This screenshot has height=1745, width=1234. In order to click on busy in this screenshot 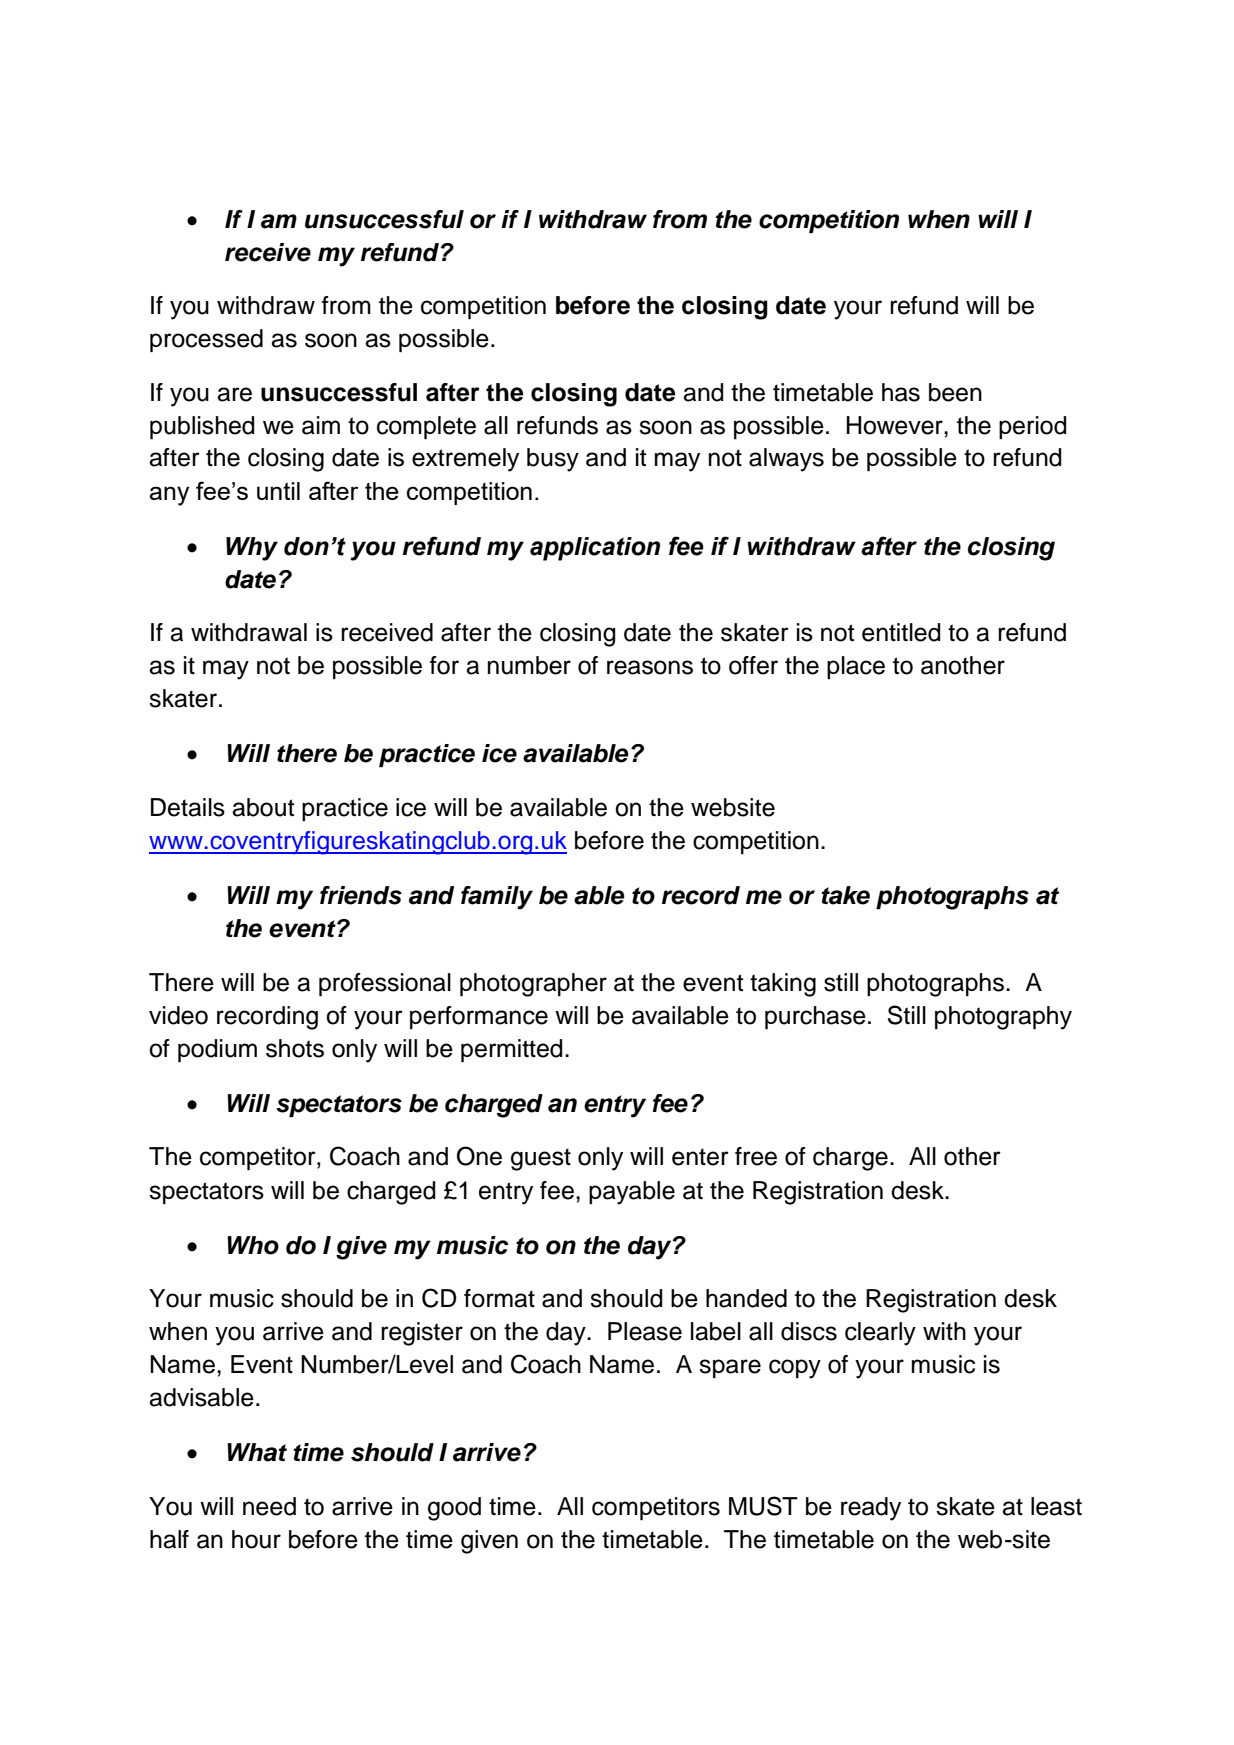, I will do `click(553, 460)`.
